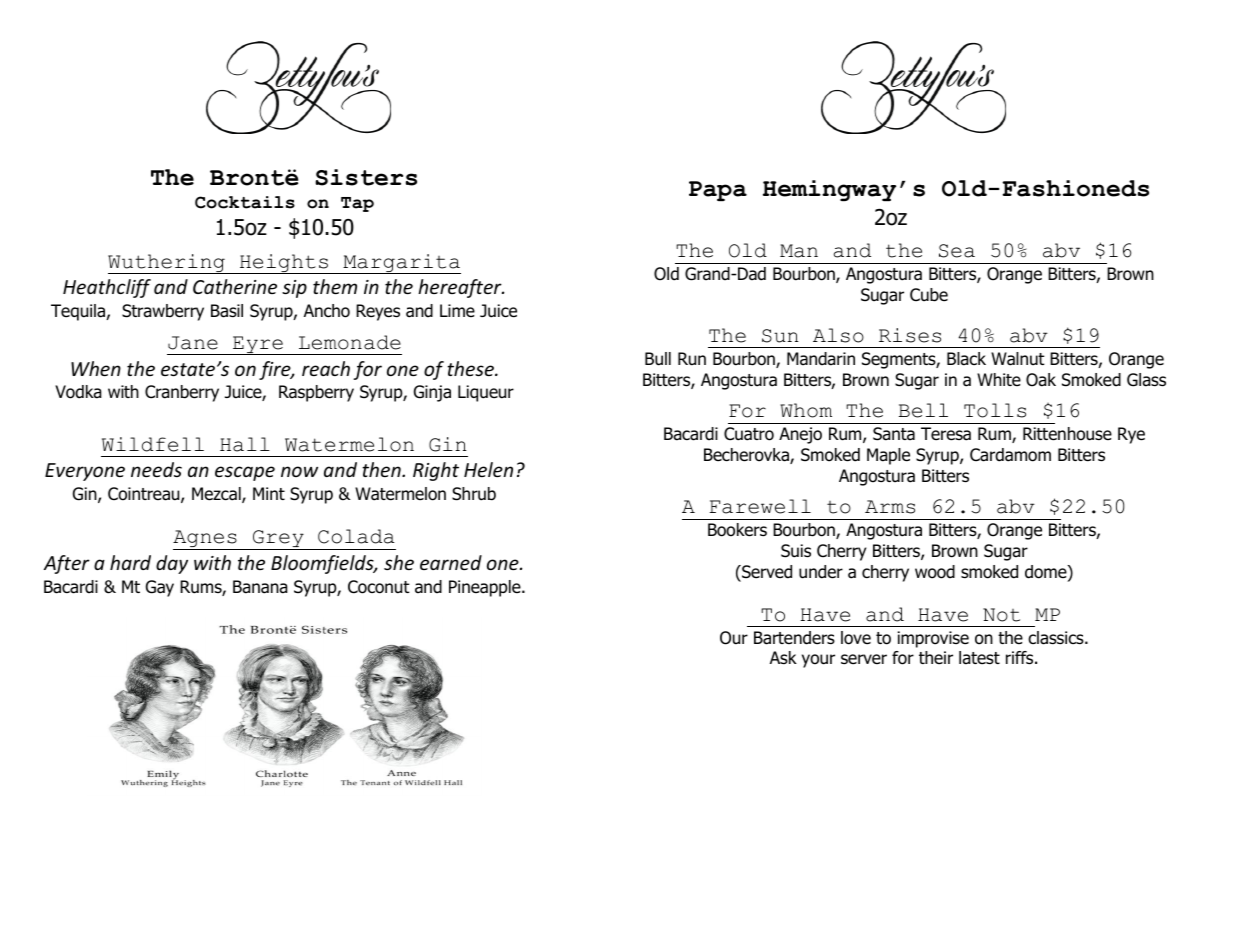 The height and width of the image is (952, 1233). Describe the element at coordinates (749, 434) in the image. I see `Cuatro` at that location.
